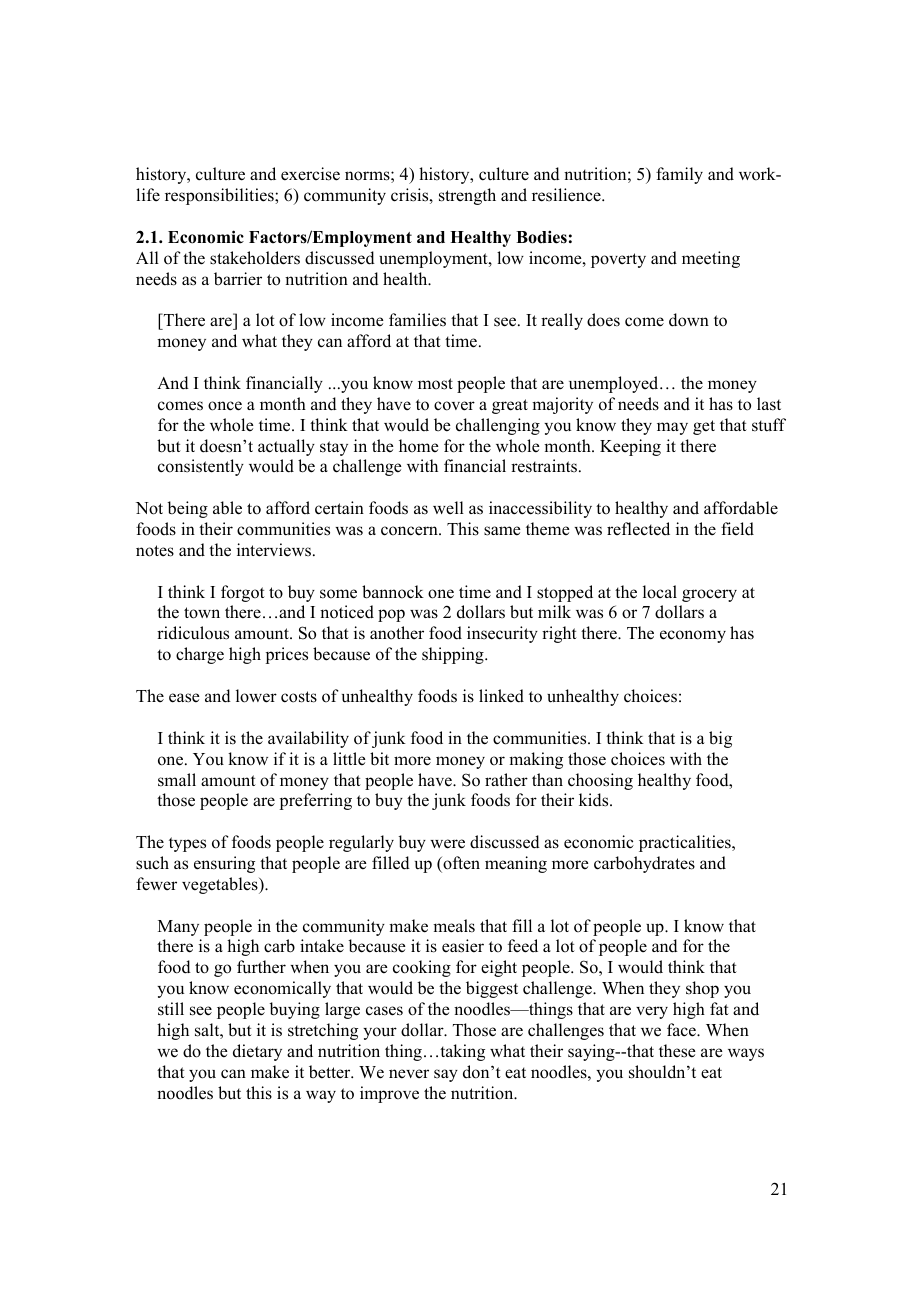  Describe the element at coordinates (255, 258) in the screenshot. I see `stakeholders` at that location.
